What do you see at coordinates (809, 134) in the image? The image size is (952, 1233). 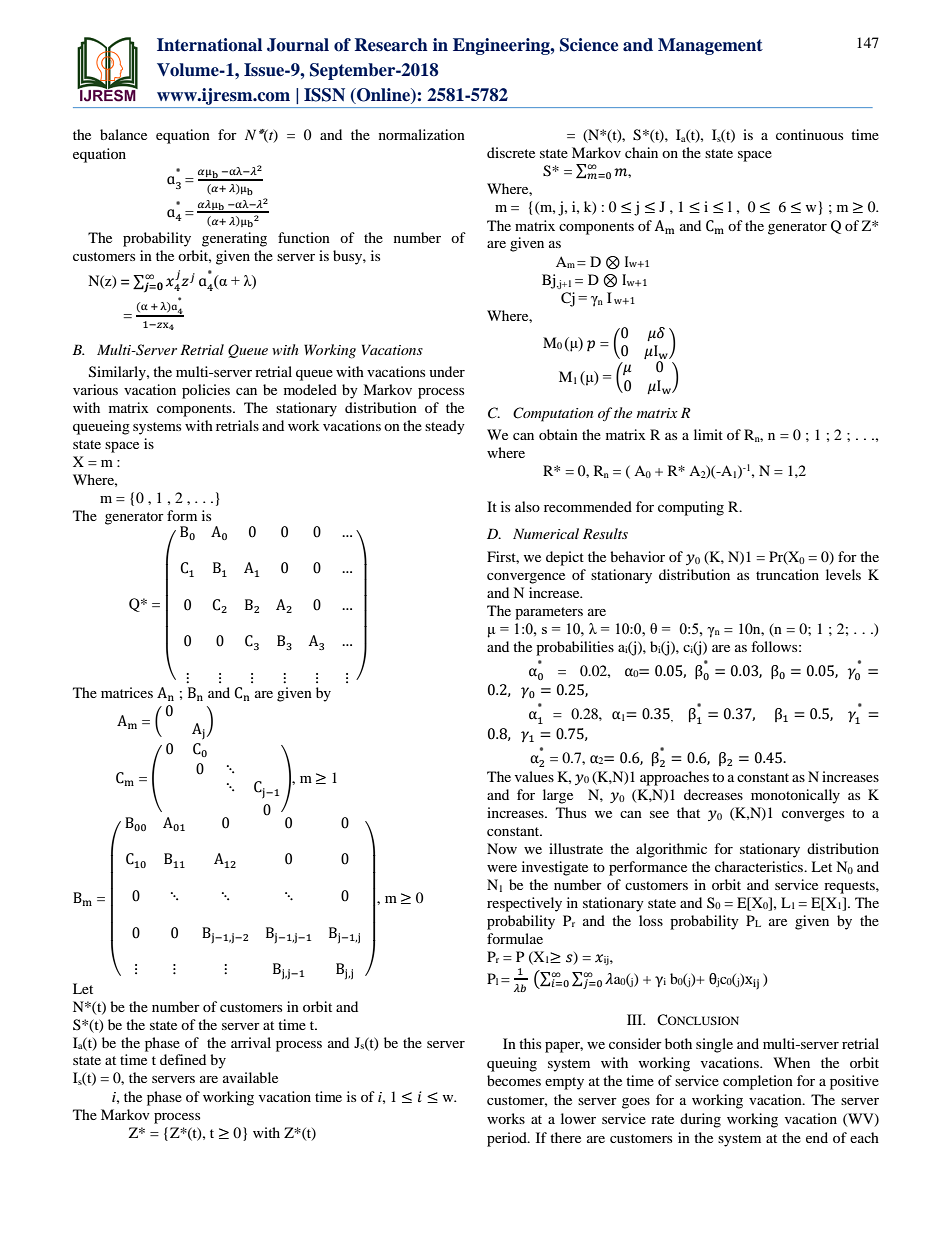 I see `continuous` at bounding box center [809, 134].
